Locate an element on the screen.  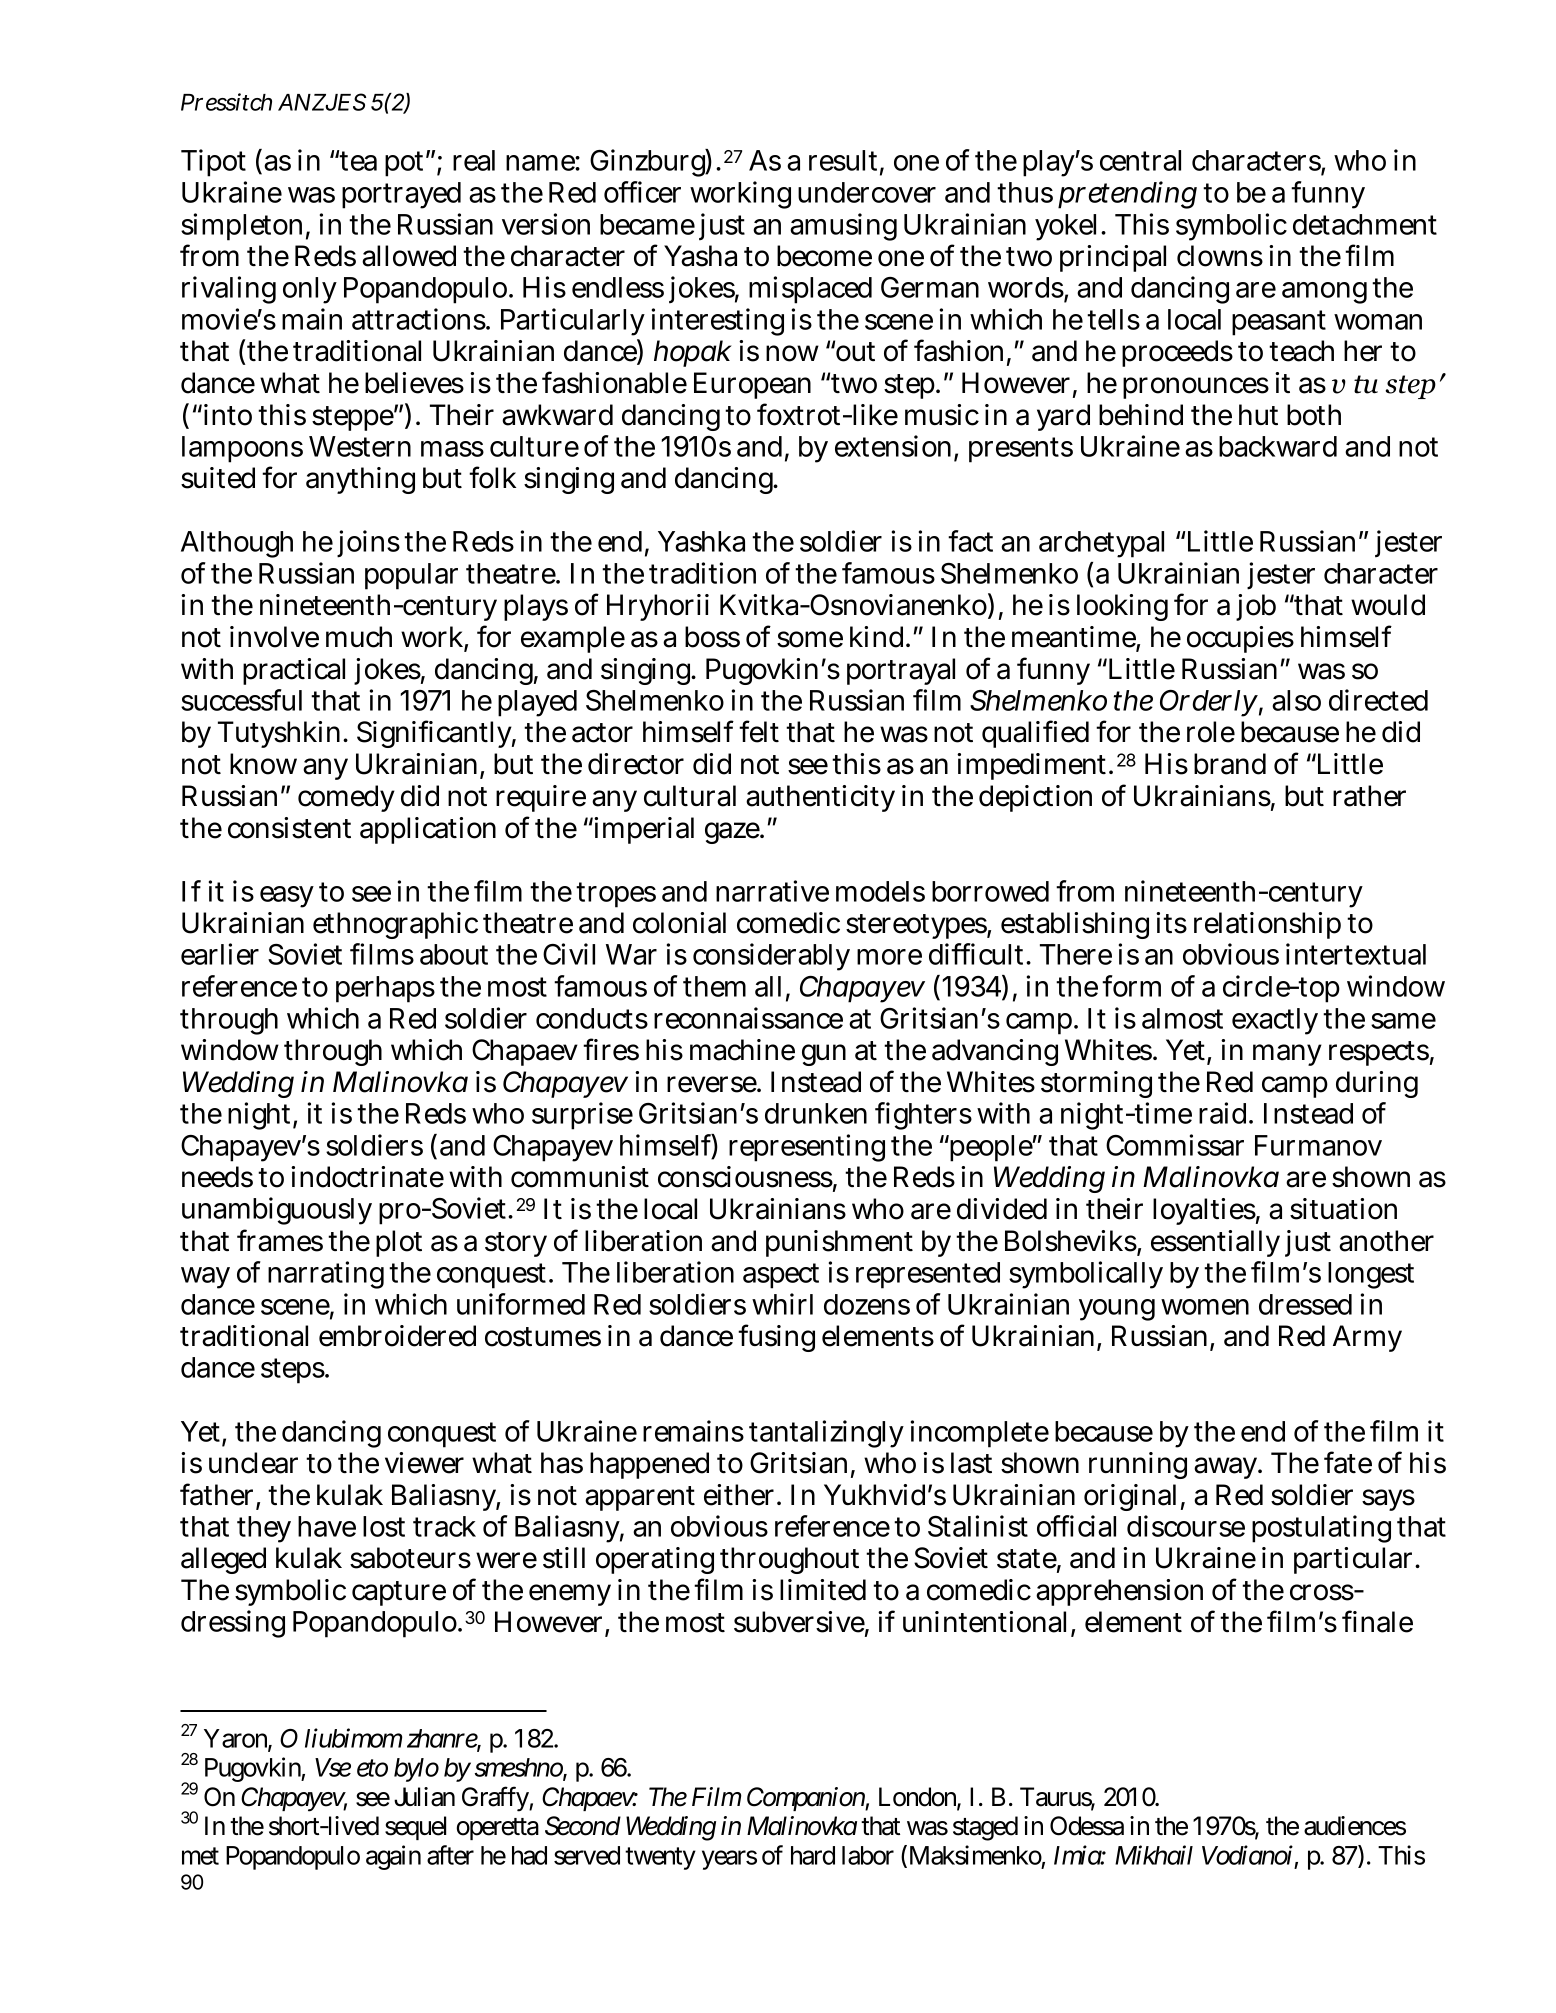
portrayed is located at coordinates (401, 195).
